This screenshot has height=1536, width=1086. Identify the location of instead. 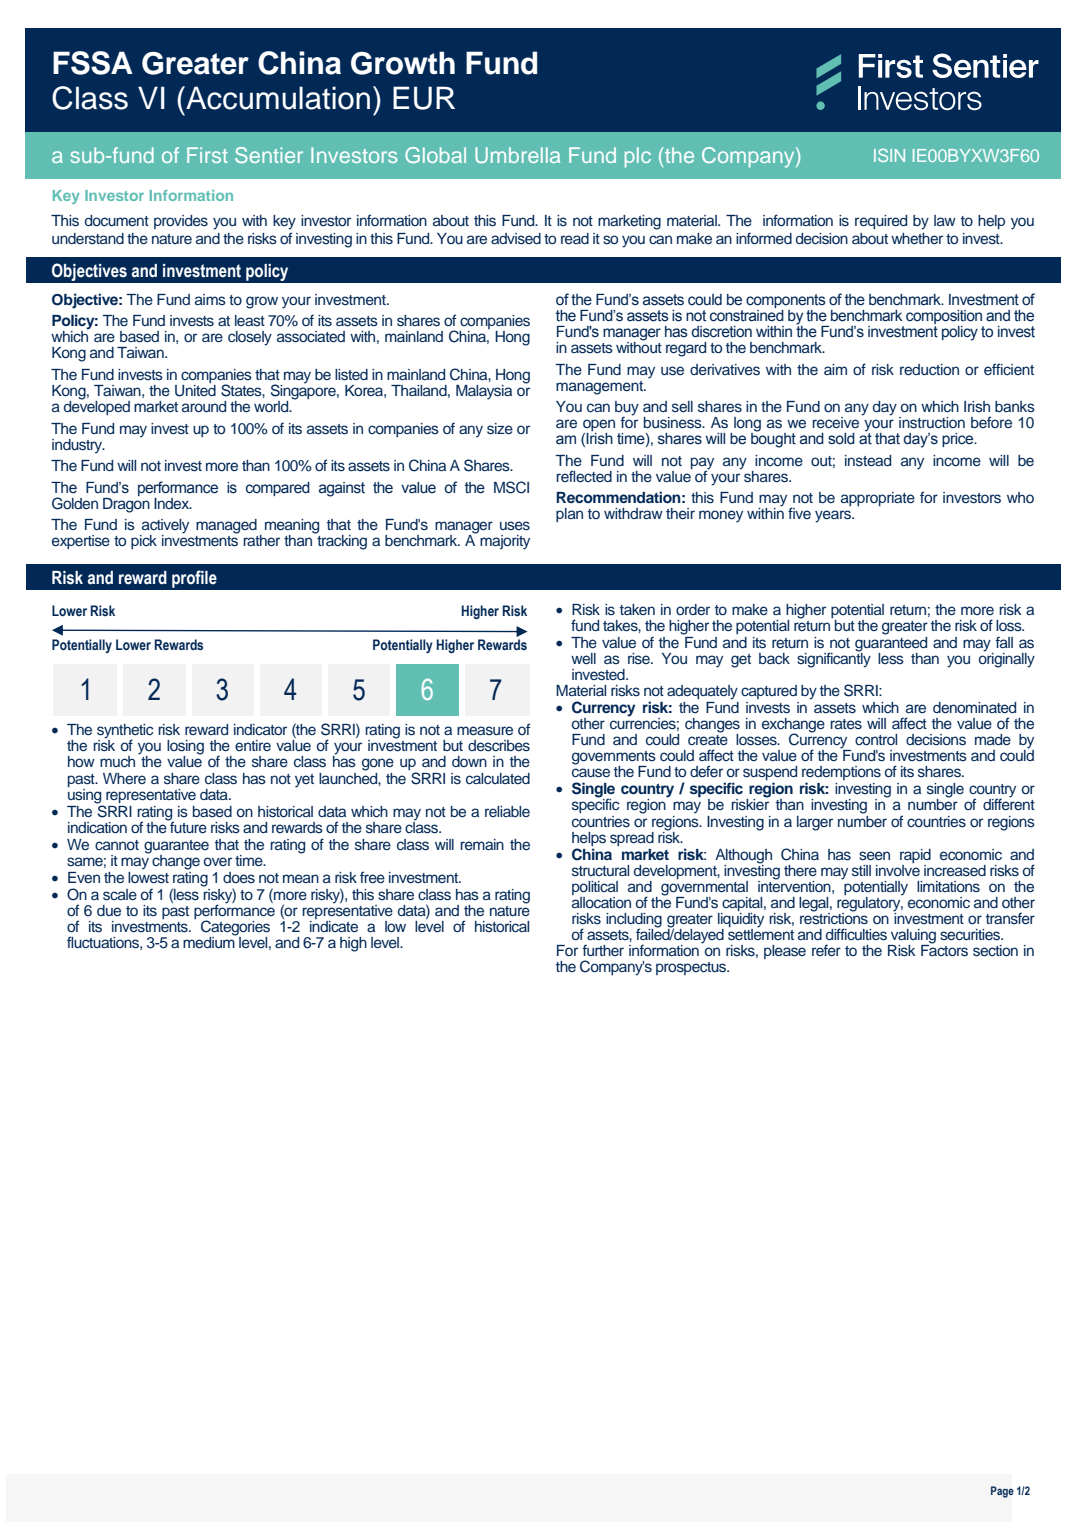
(868, 461).
